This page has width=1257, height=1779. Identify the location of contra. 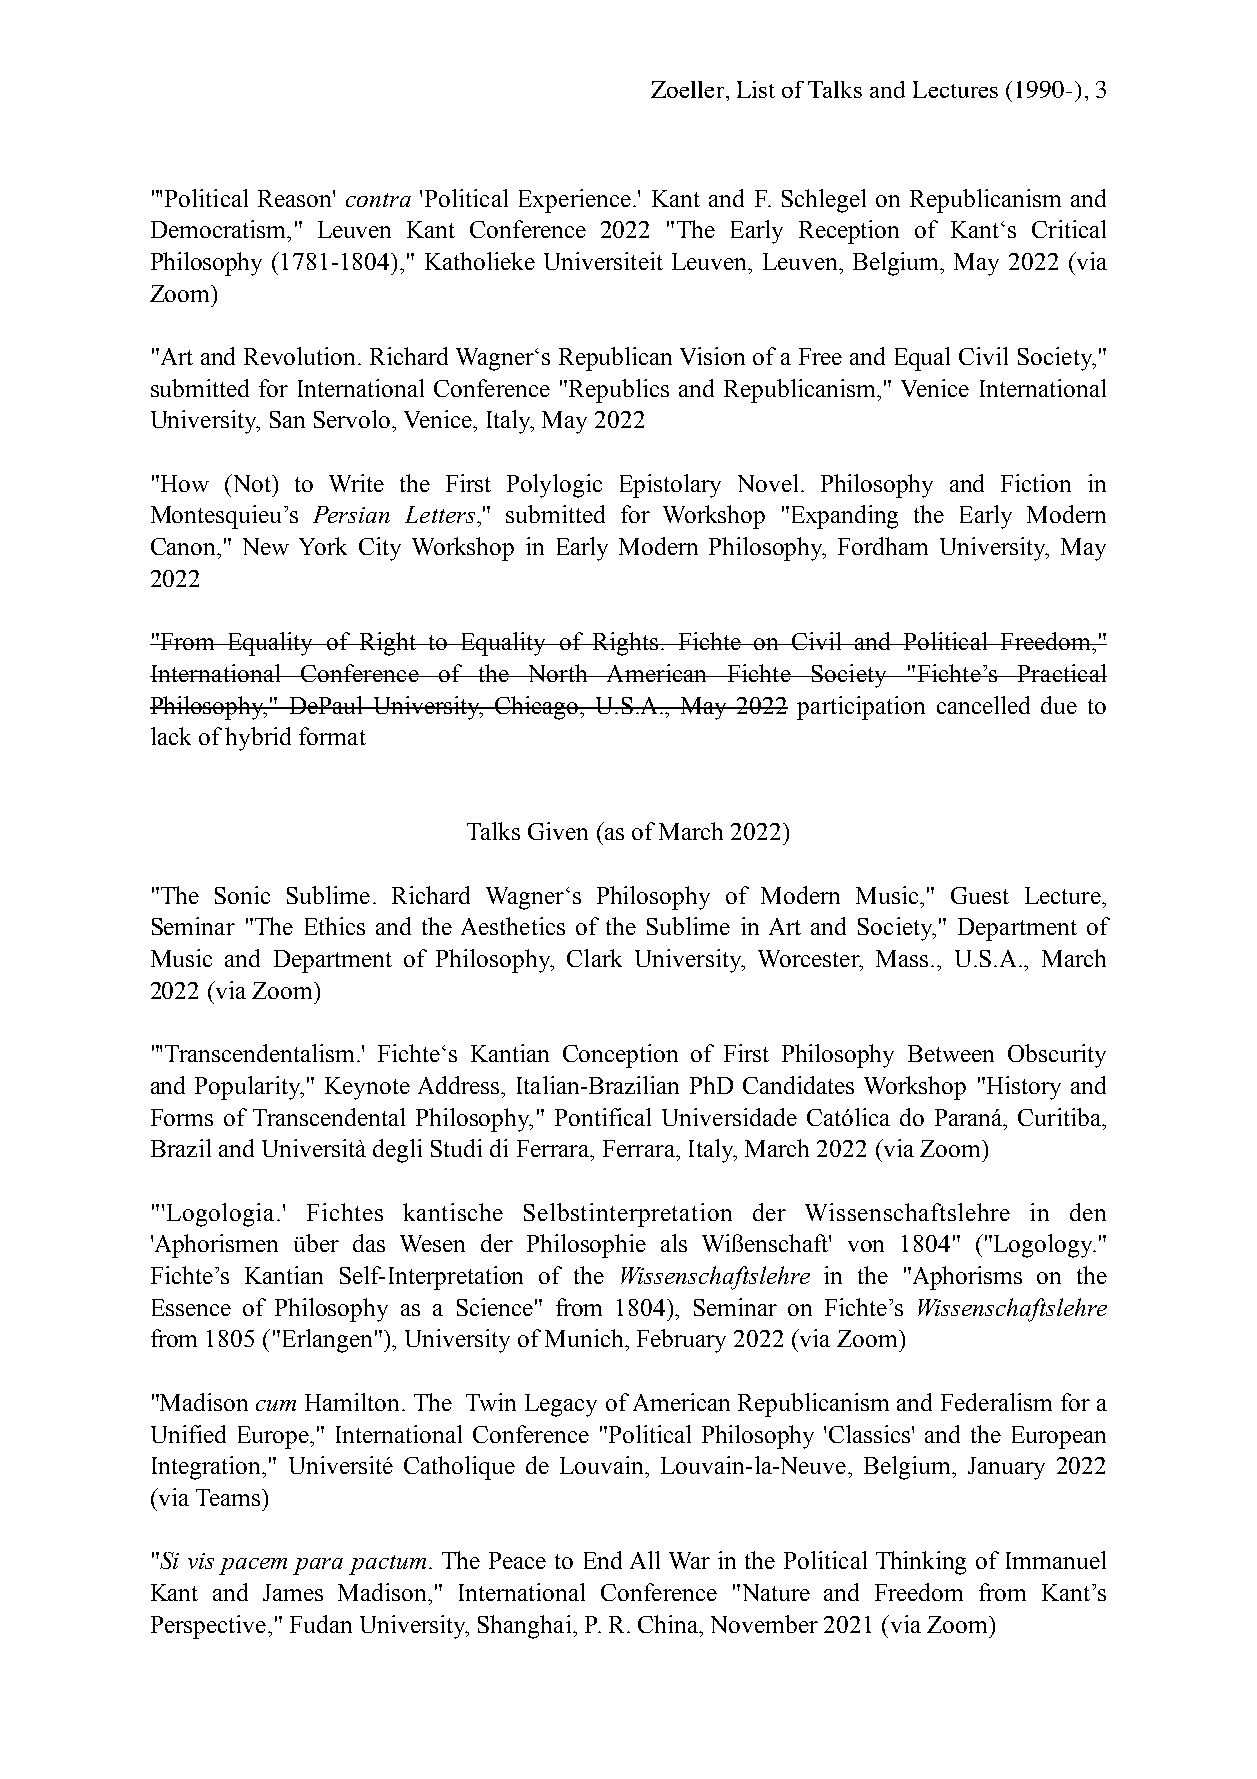
(378, 200).
